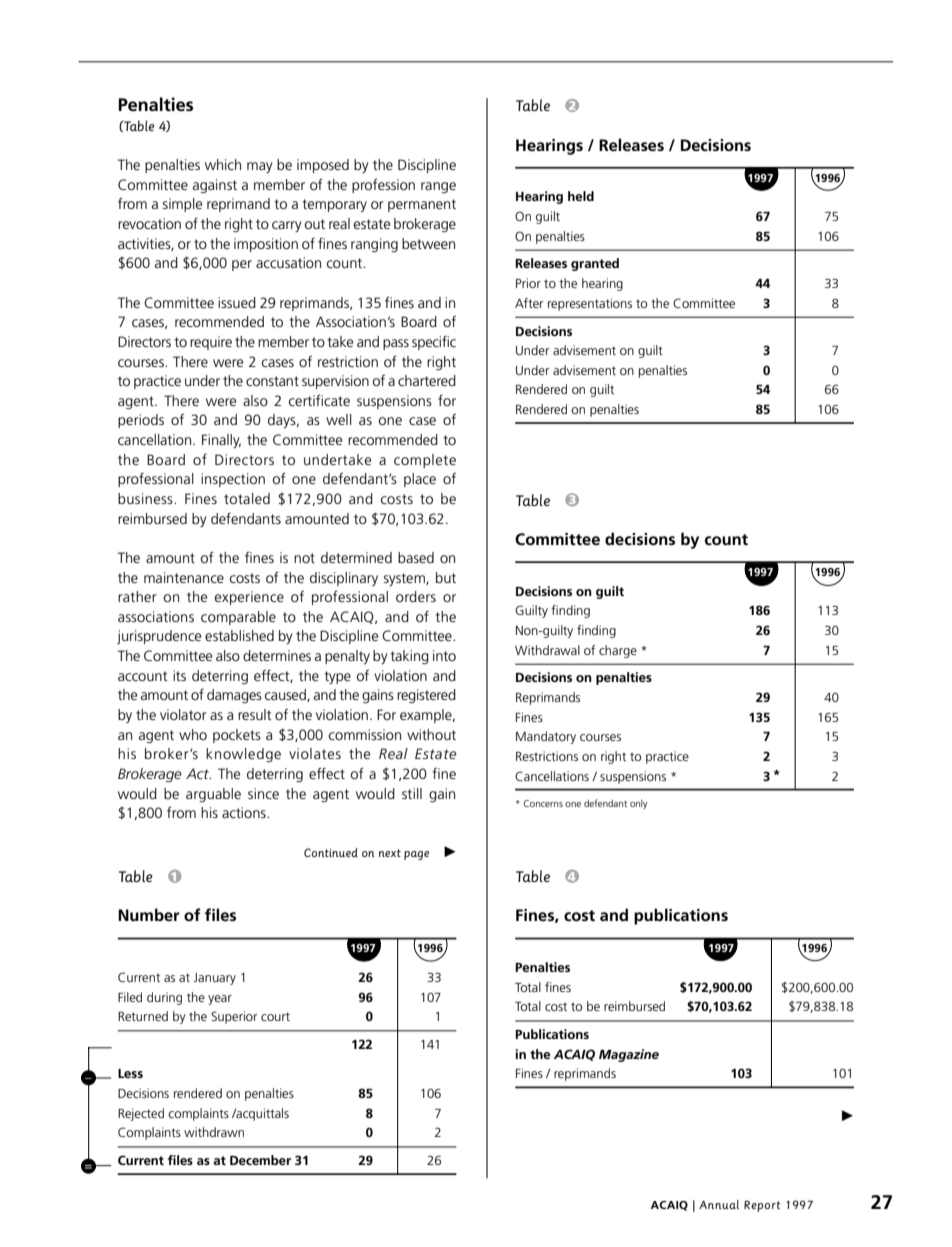 This screenshot has height=1247, width=952. Describe the element at coordinates (182, 205) in the screenshot. I see `simple` at that location.
